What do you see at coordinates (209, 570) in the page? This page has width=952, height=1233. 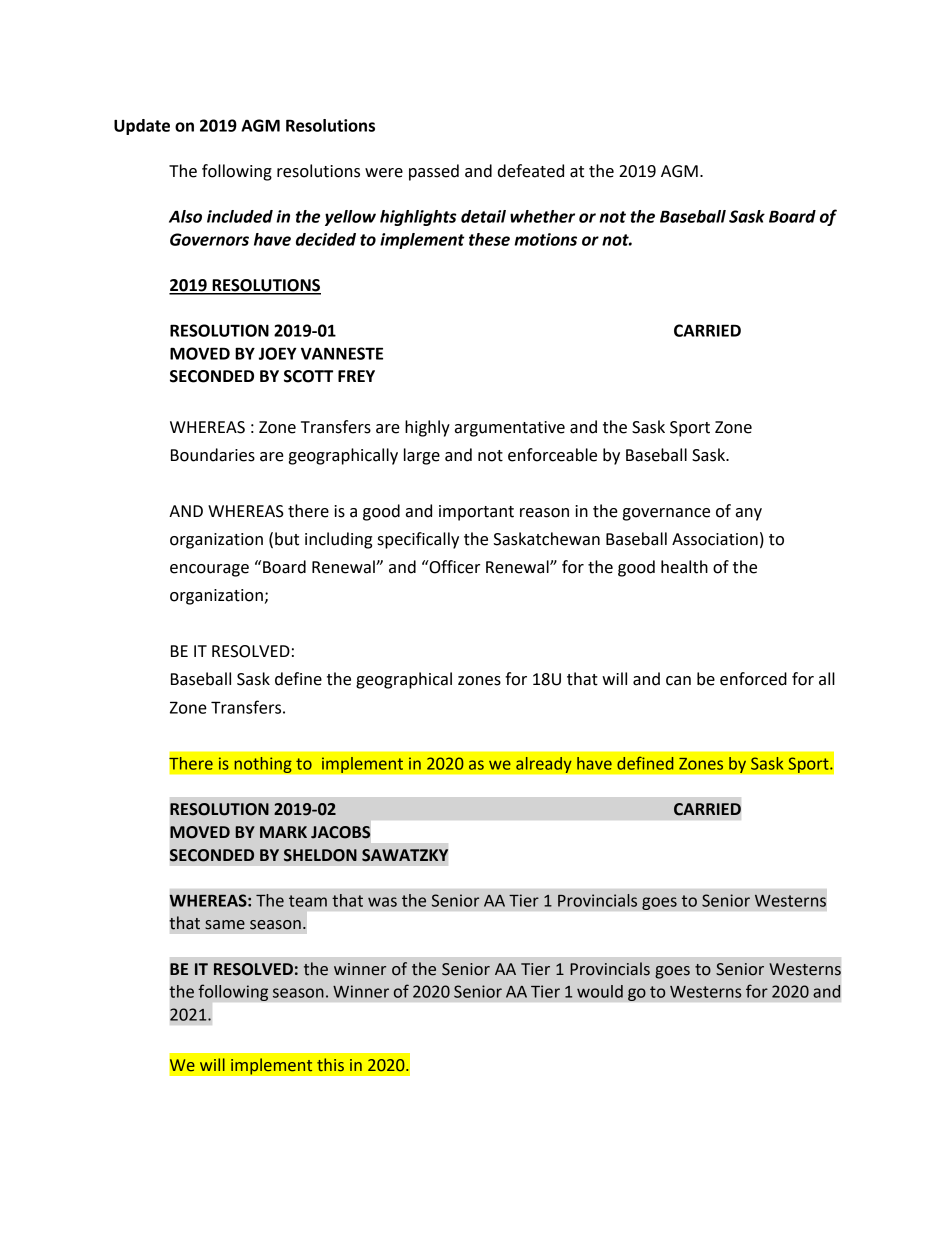 I see `encourage` at bounding box center [209, 570].
